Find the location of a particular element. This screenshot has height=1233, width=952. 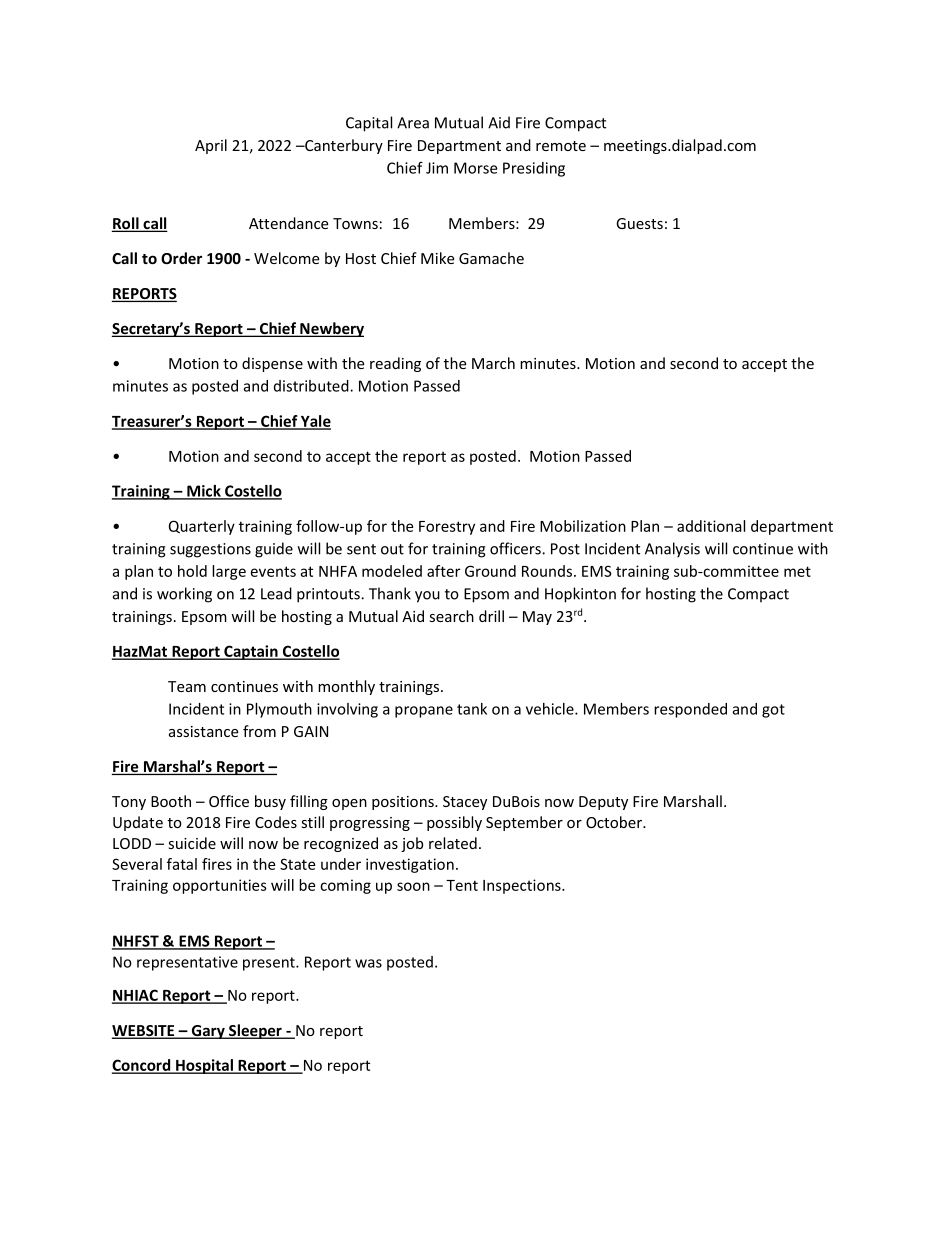

responded is located at coordinates (690, 710).
